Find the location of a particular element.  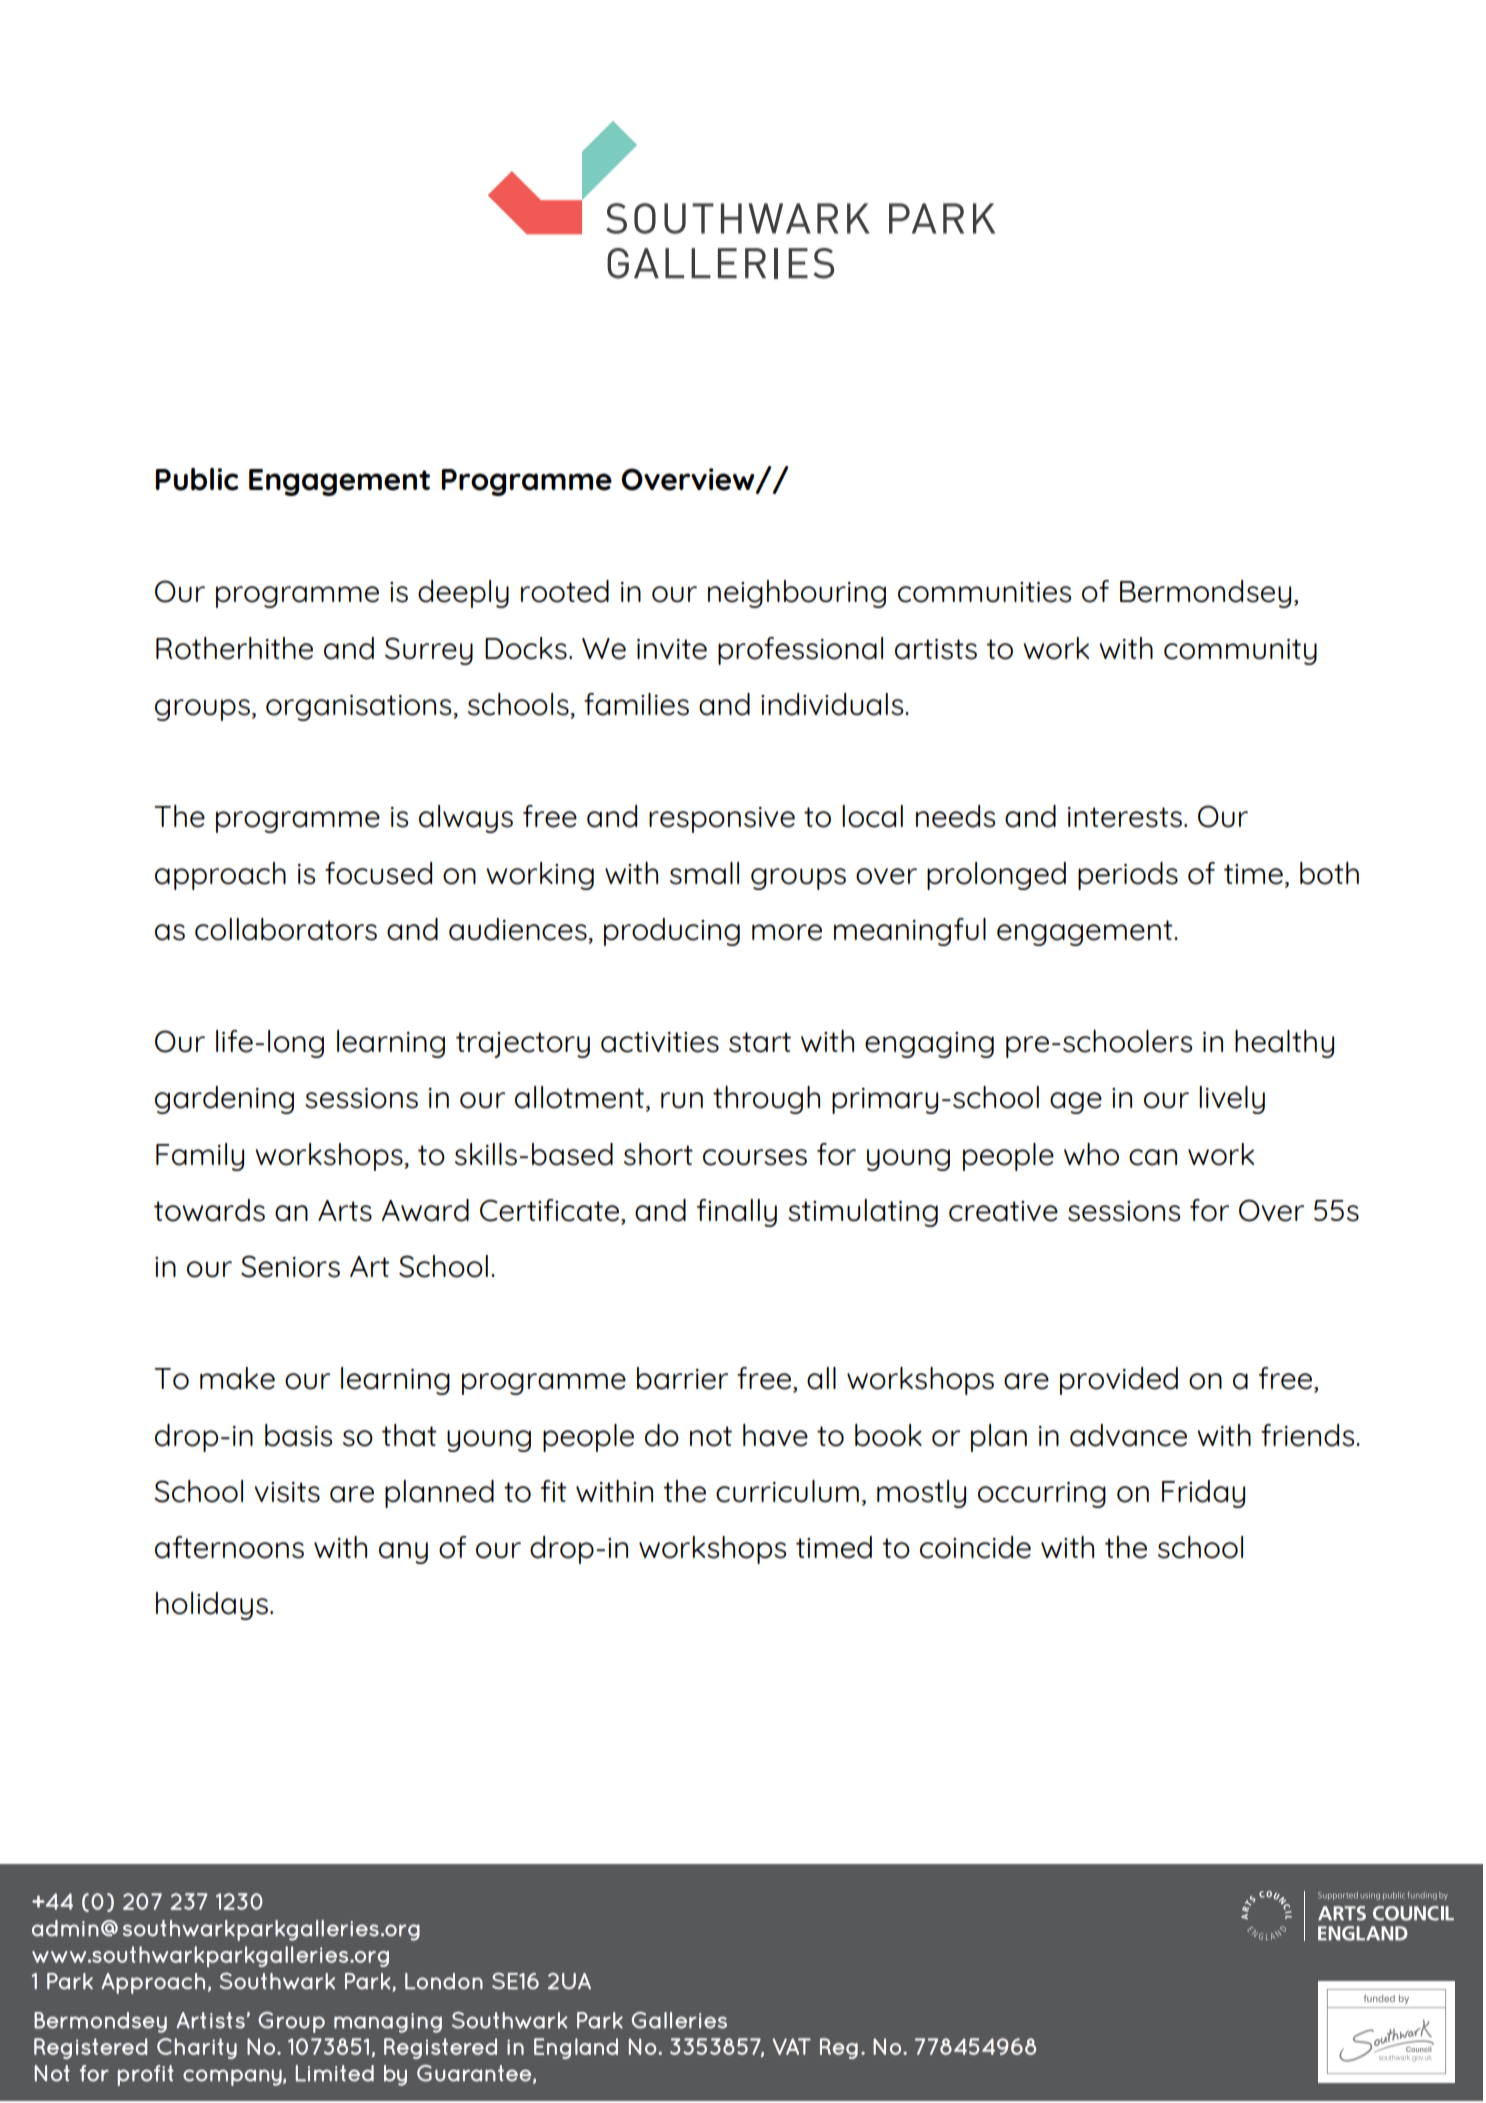

VAT is located at coordinates (791, 2046).
